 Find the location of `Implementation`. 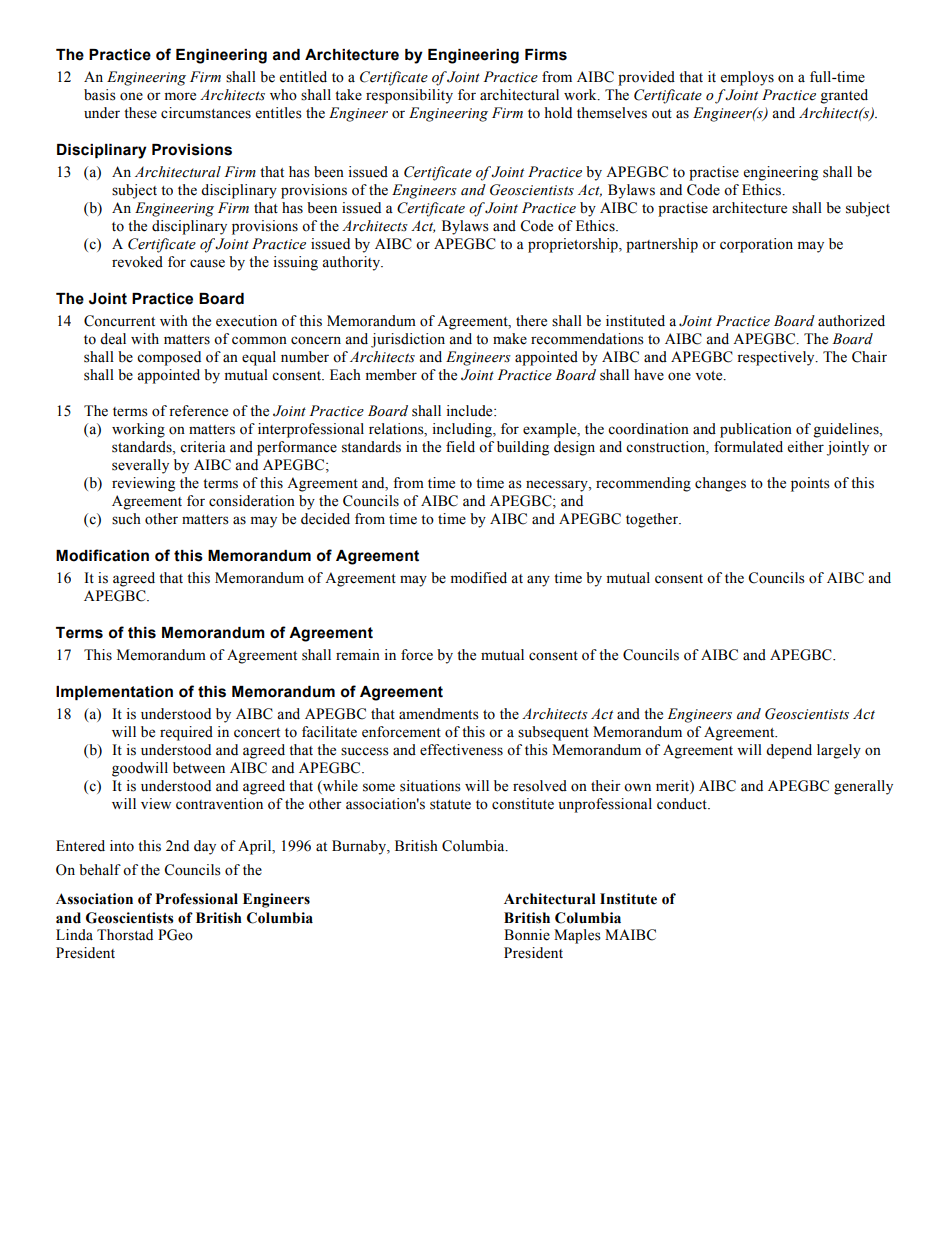

Implementation is located at coordinates (114, 693).
